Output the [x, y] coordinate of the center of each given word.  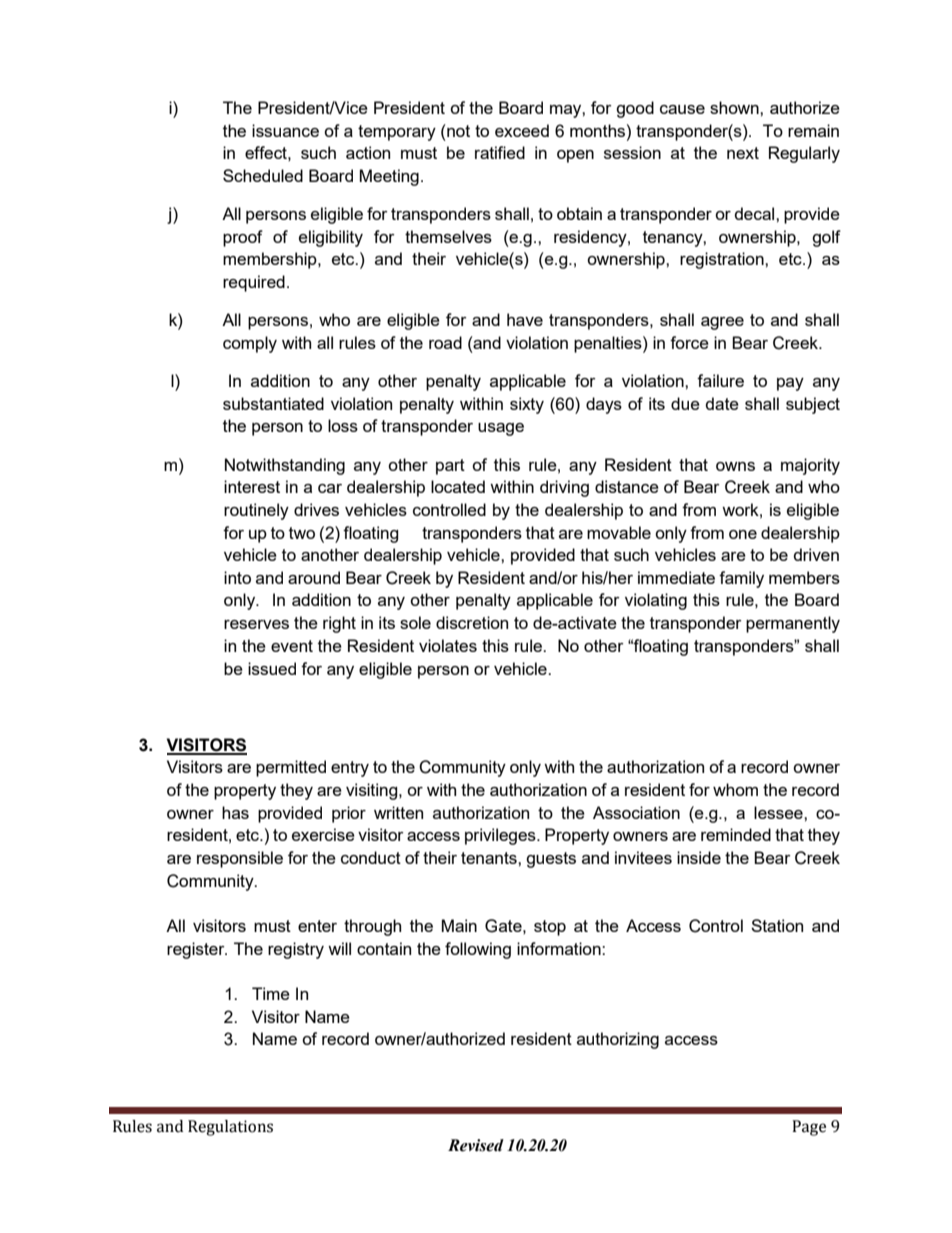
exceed [522, 130]
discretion [472, 622]
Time [271, 993]
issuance [285, 130]
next [743, 153]
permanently [793, 624]
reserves [256, 624]
